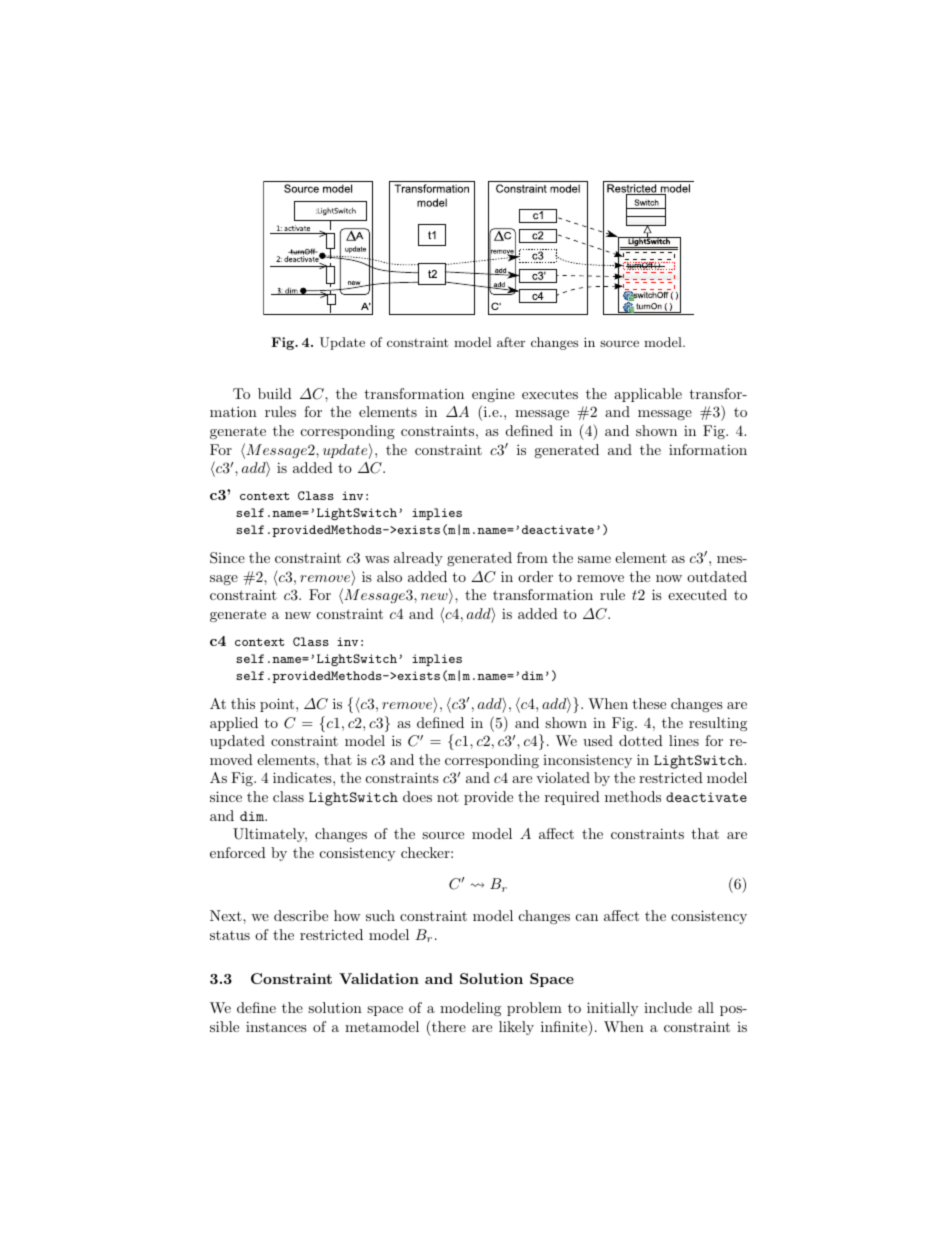 This screenshot has height=1233, width=952. I want to click on applicable, so click(648, 395).
